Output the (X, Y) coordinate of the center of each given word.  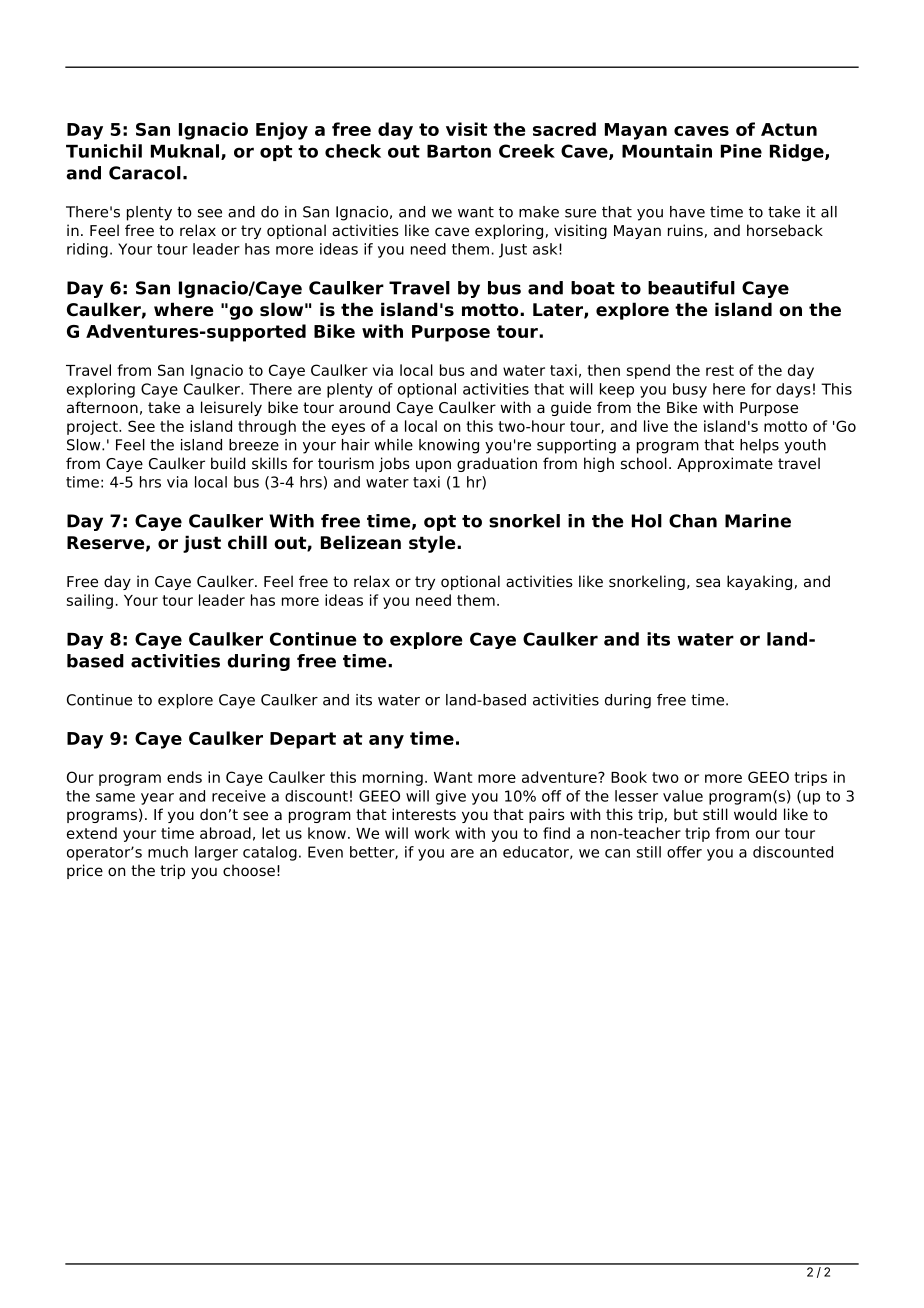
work (432, 833)
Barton (459, 151)
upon (433, 466)
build (228, 463)
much (168, 852)
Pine (741, 151)
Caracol (145, 173)
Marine (758, 521)
